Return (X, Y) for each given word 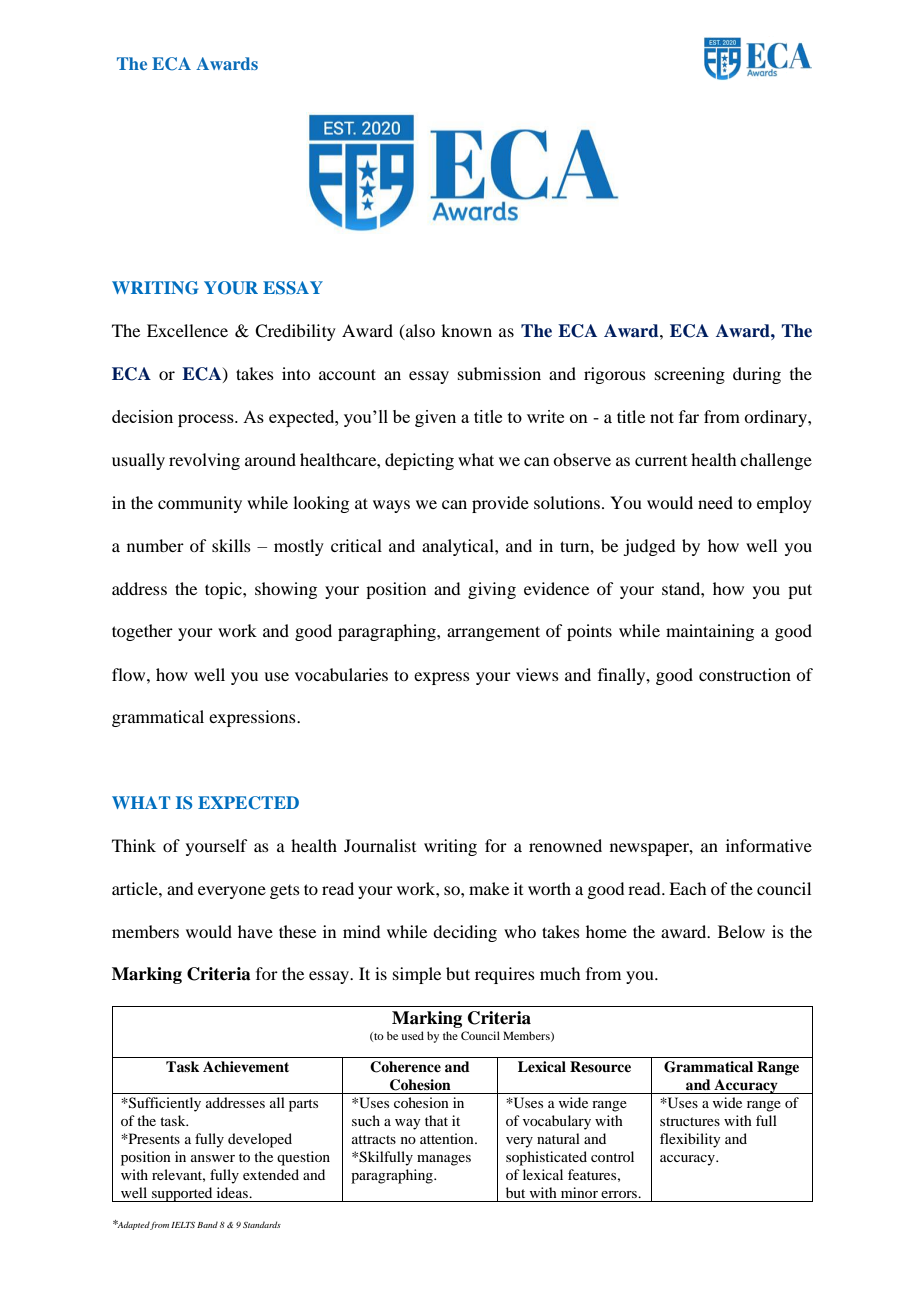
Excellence (187, 330)
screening (690, 375)
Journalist (380, 845)
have (255, 931)
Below (741, 931)
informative (769, 845)
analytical (459, 547)
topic (224, 590)
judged (649, 547)
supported (182, 1194)
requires (505, 975)
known (466, 330)
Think (134, 845)
